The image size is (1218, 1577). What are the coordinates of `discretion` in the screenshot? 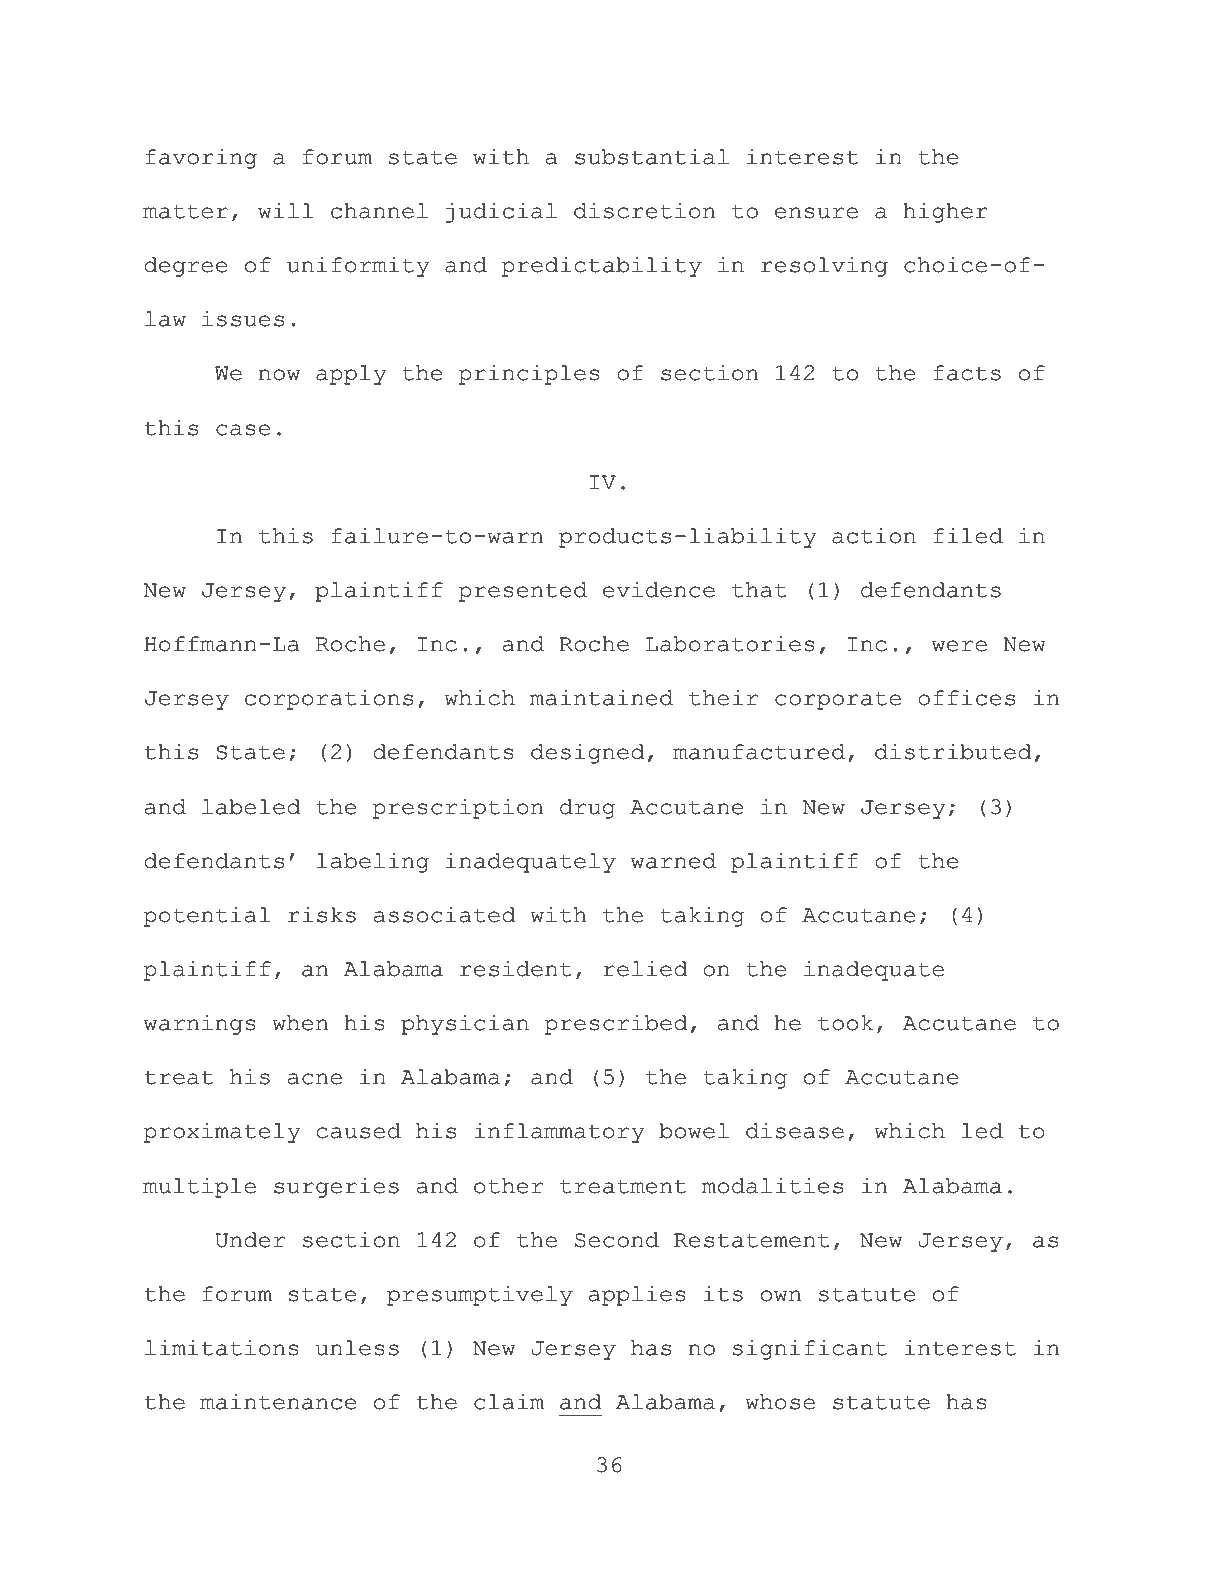 It's located at (644, 210).
